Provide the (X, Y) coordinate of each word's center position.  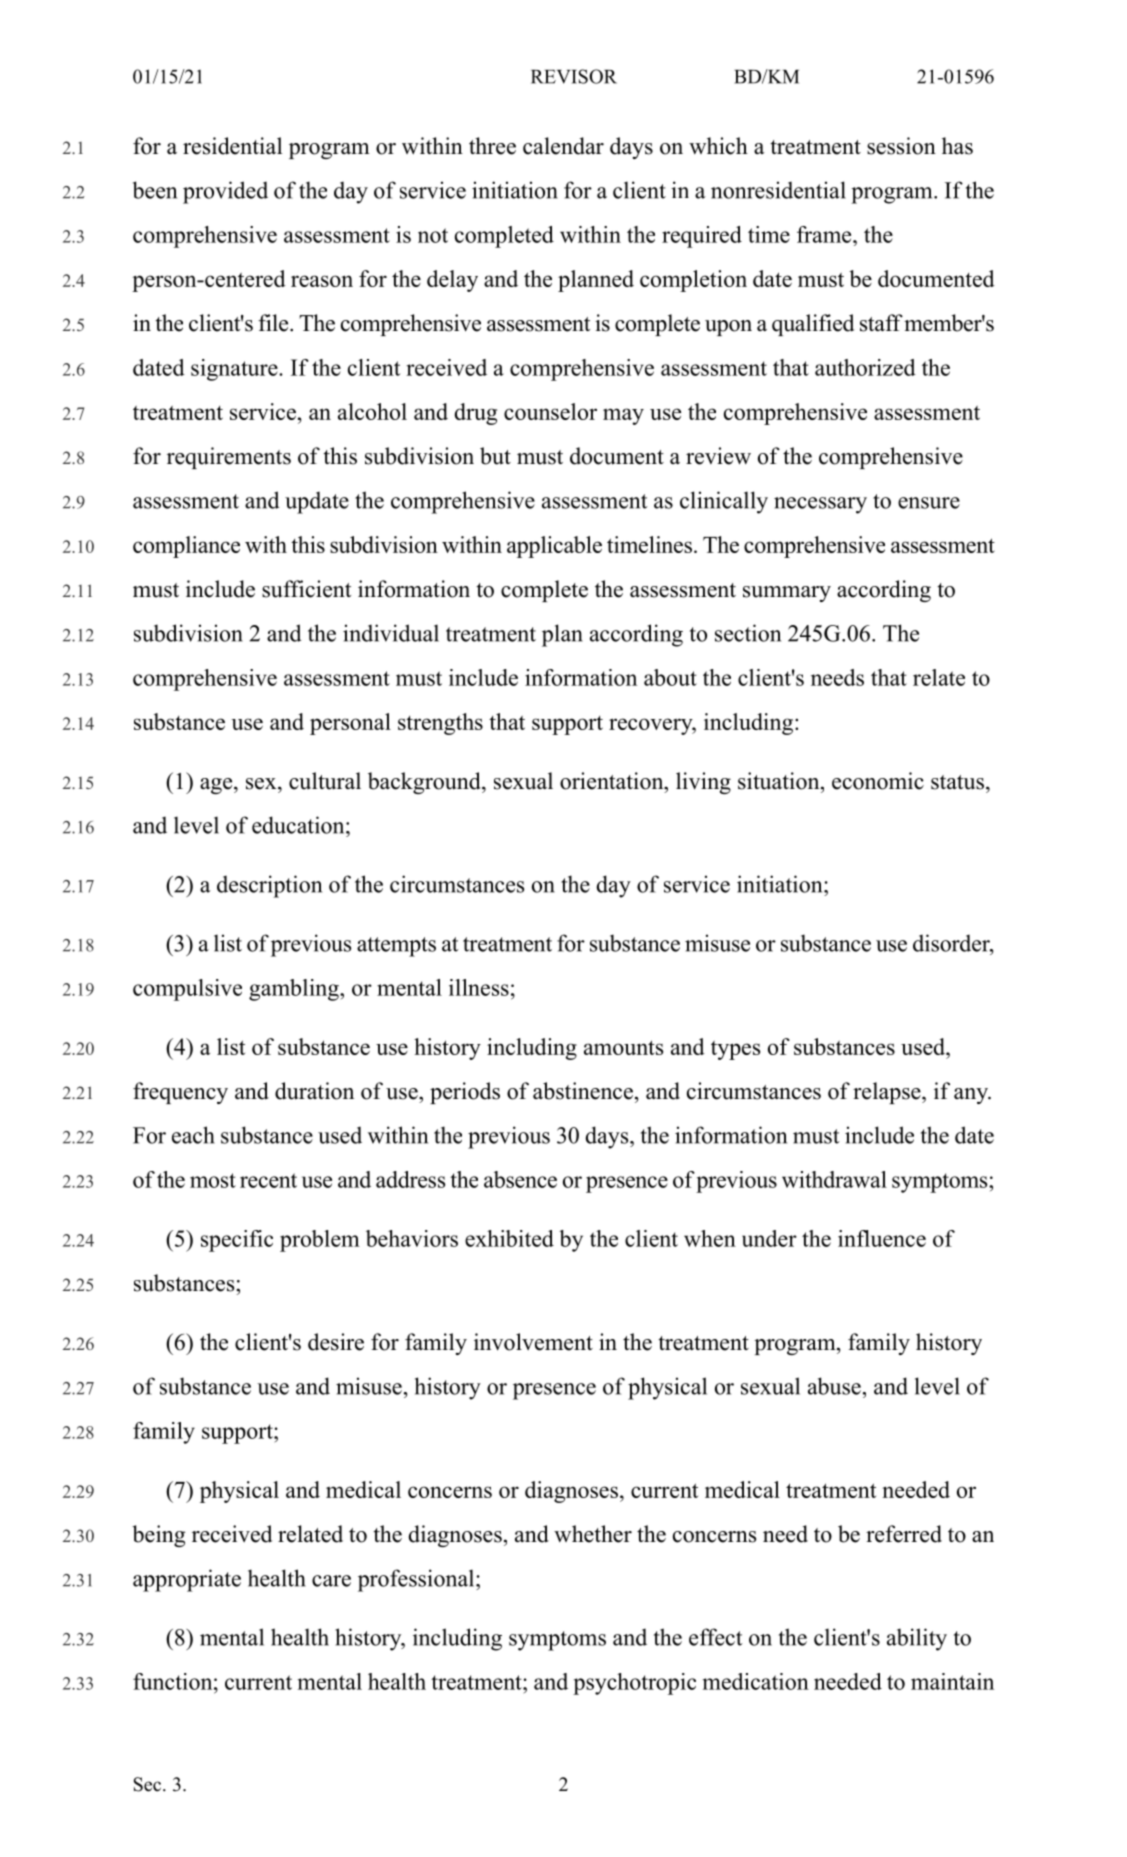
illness (479, 987)
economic (878, 781)
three (492, 146)
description (269, 886)
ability (917, 1639)
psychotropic (634, 1684)
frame (825, 234)
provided (225, 192)
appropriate (187, 1580)
